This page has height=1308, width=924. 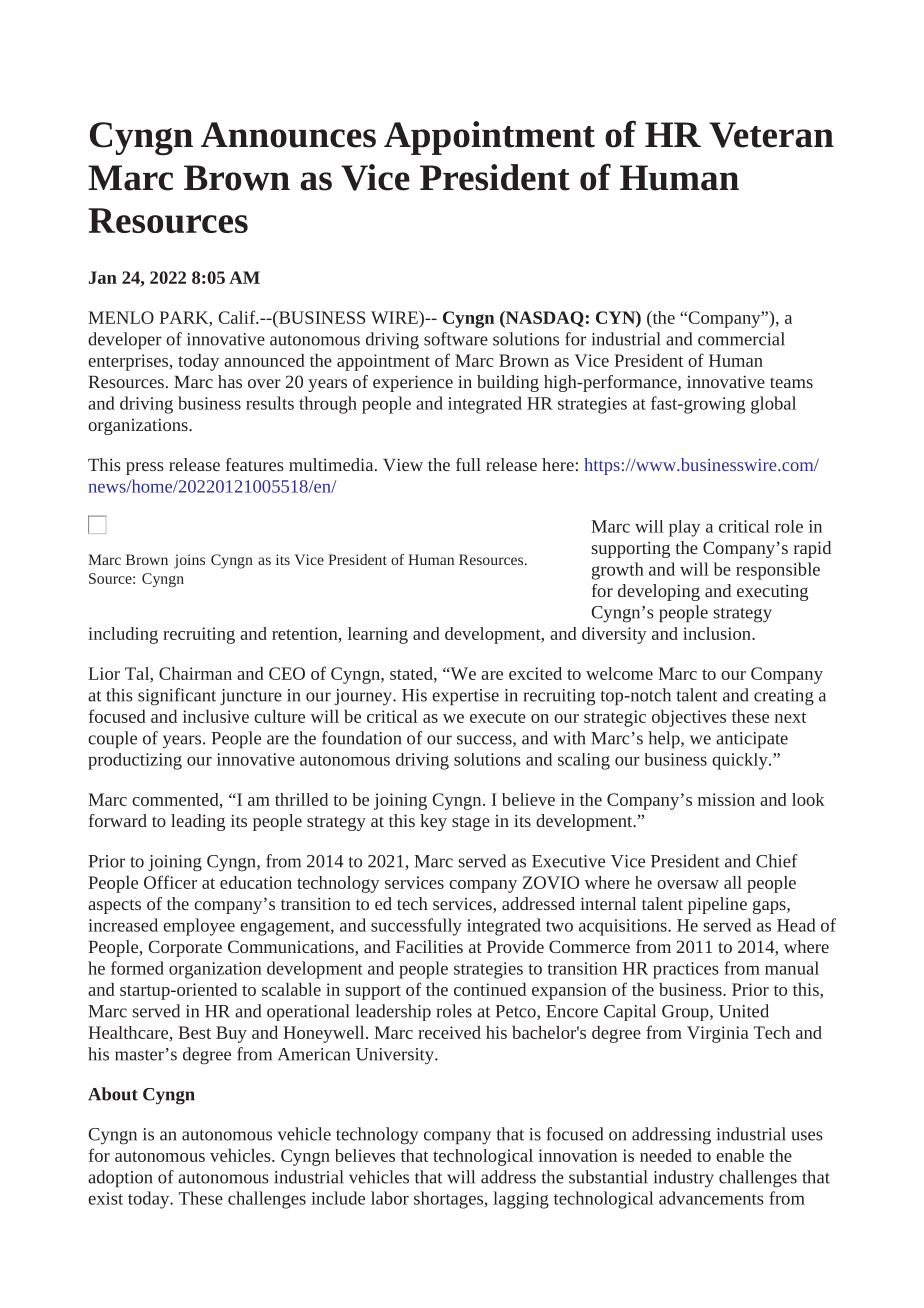 What do you see at coordinates (449, 1200) in the page?
I see `shortages` at bounding box center [449, 1200].
